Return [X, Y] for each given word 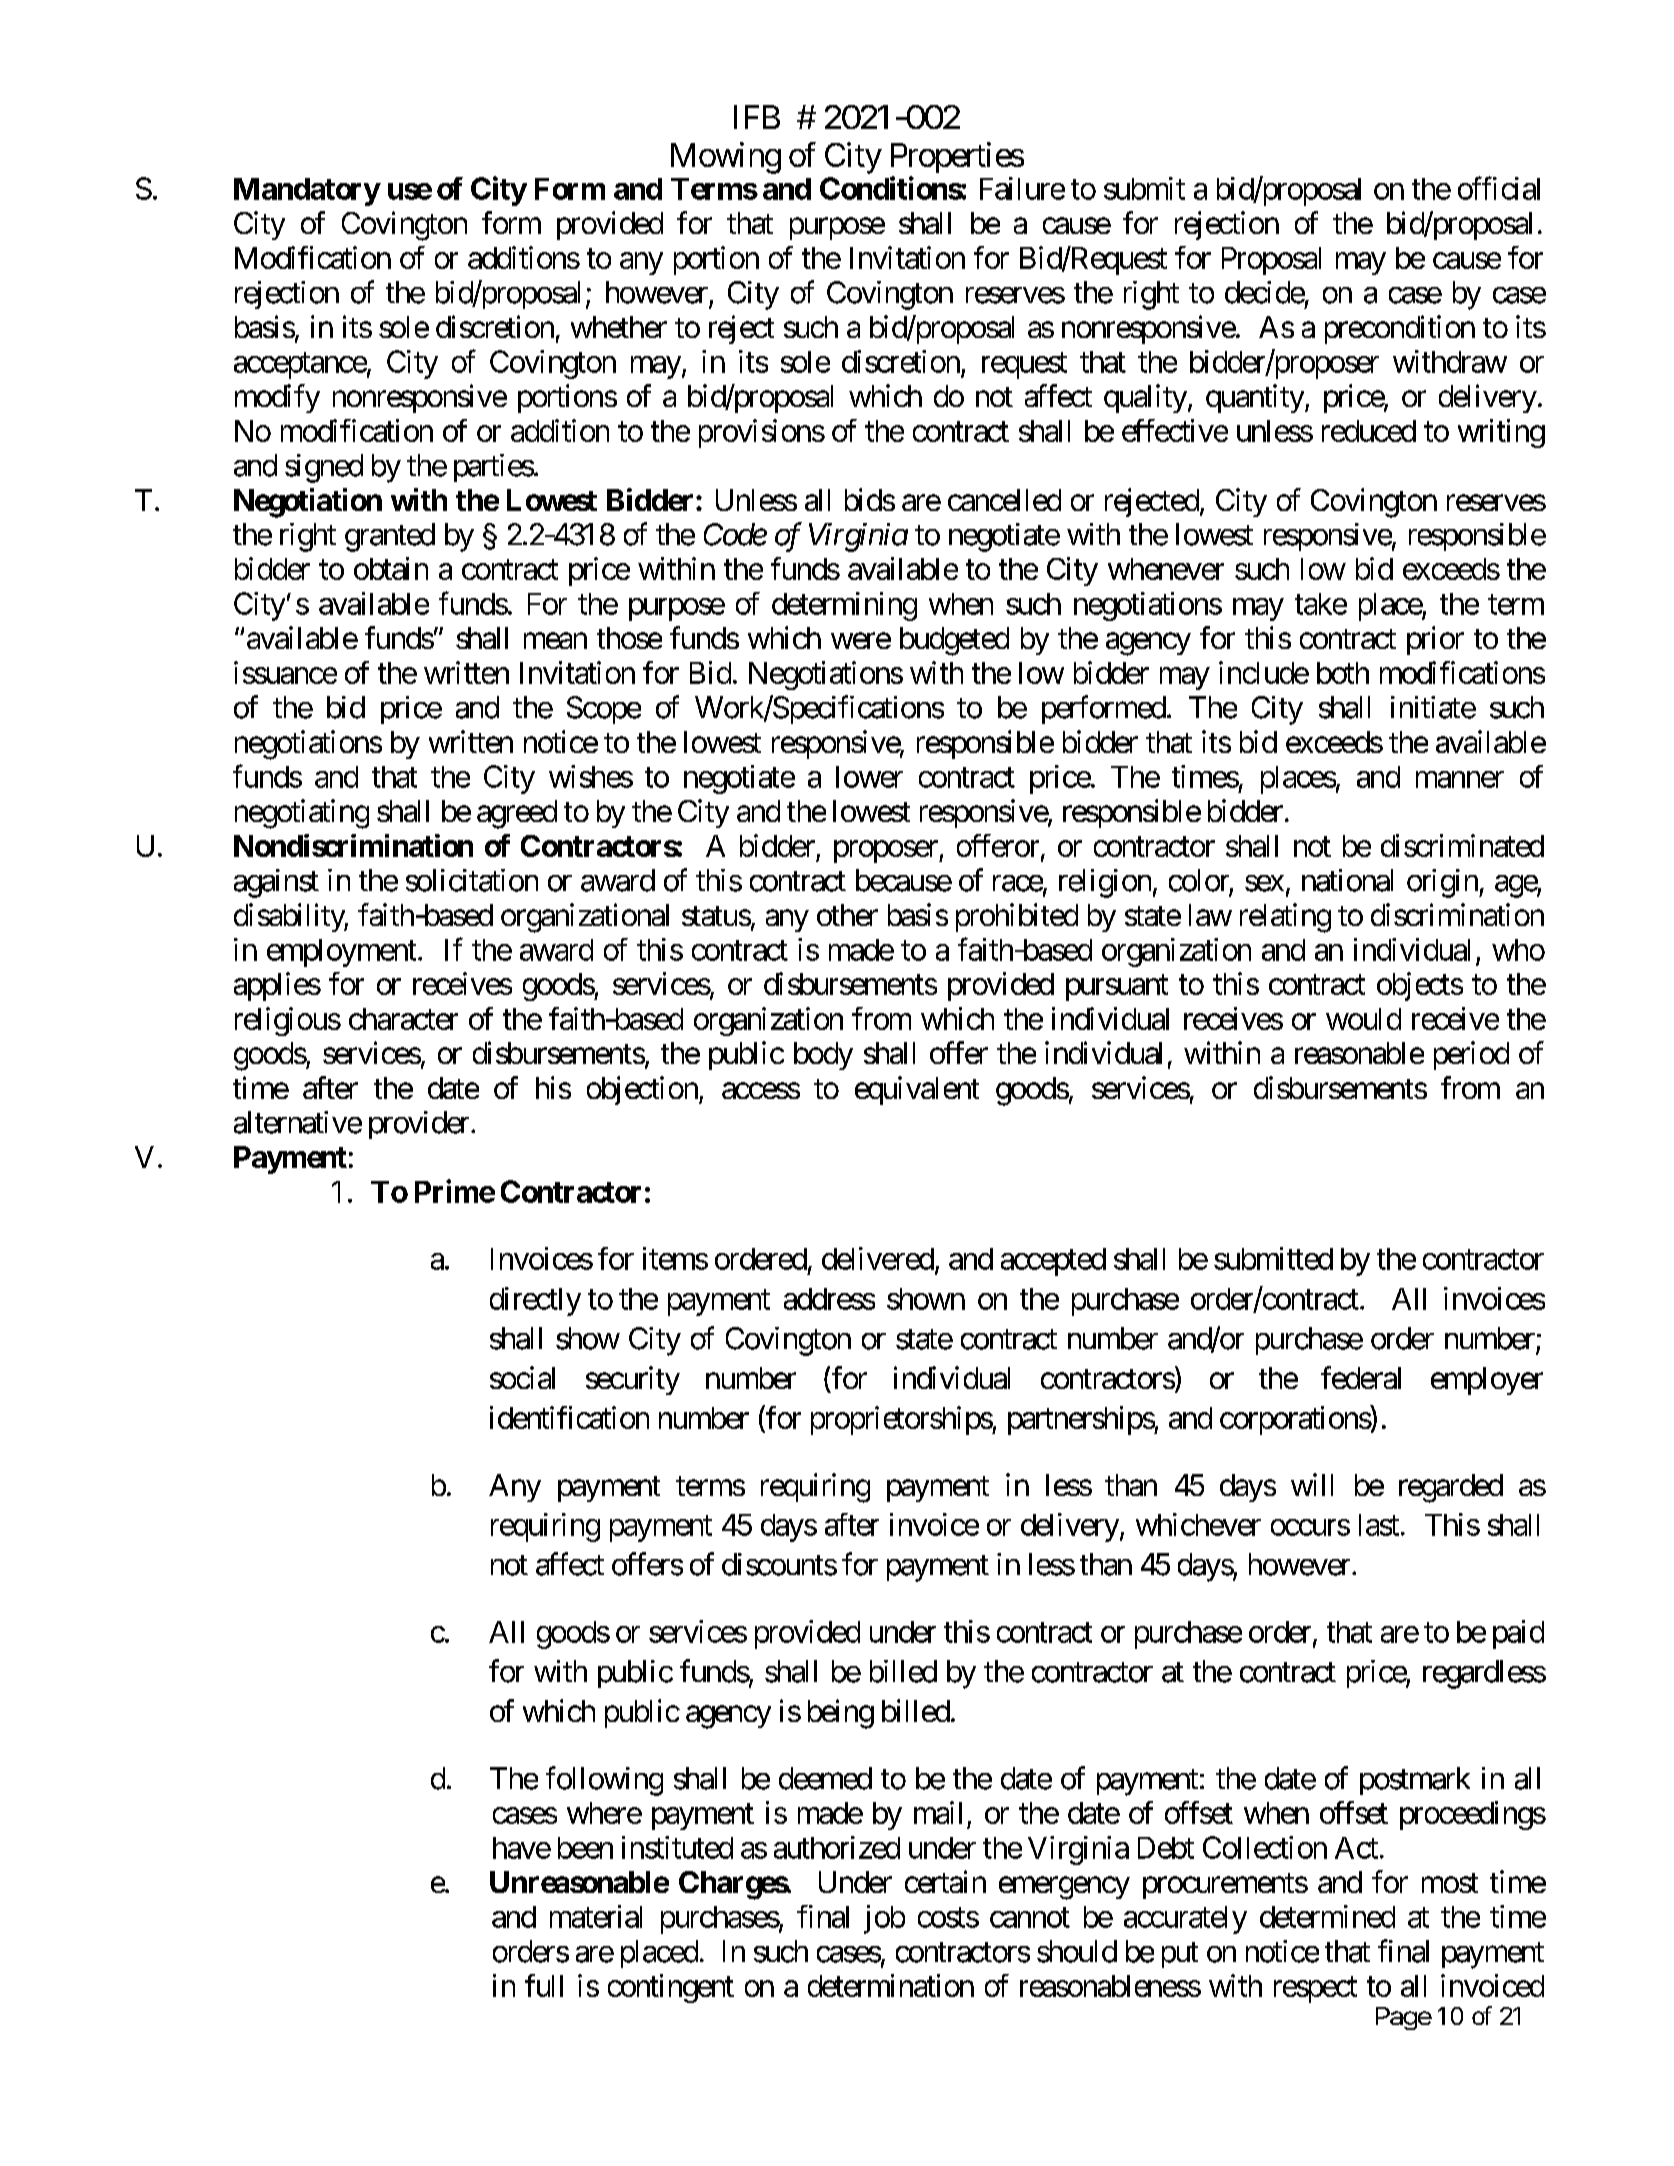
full [544, 1985]
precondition [1400, 329]
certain [945, 1881]
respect [1315, 1990]
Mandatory [307, 192]
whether [619, 327]
